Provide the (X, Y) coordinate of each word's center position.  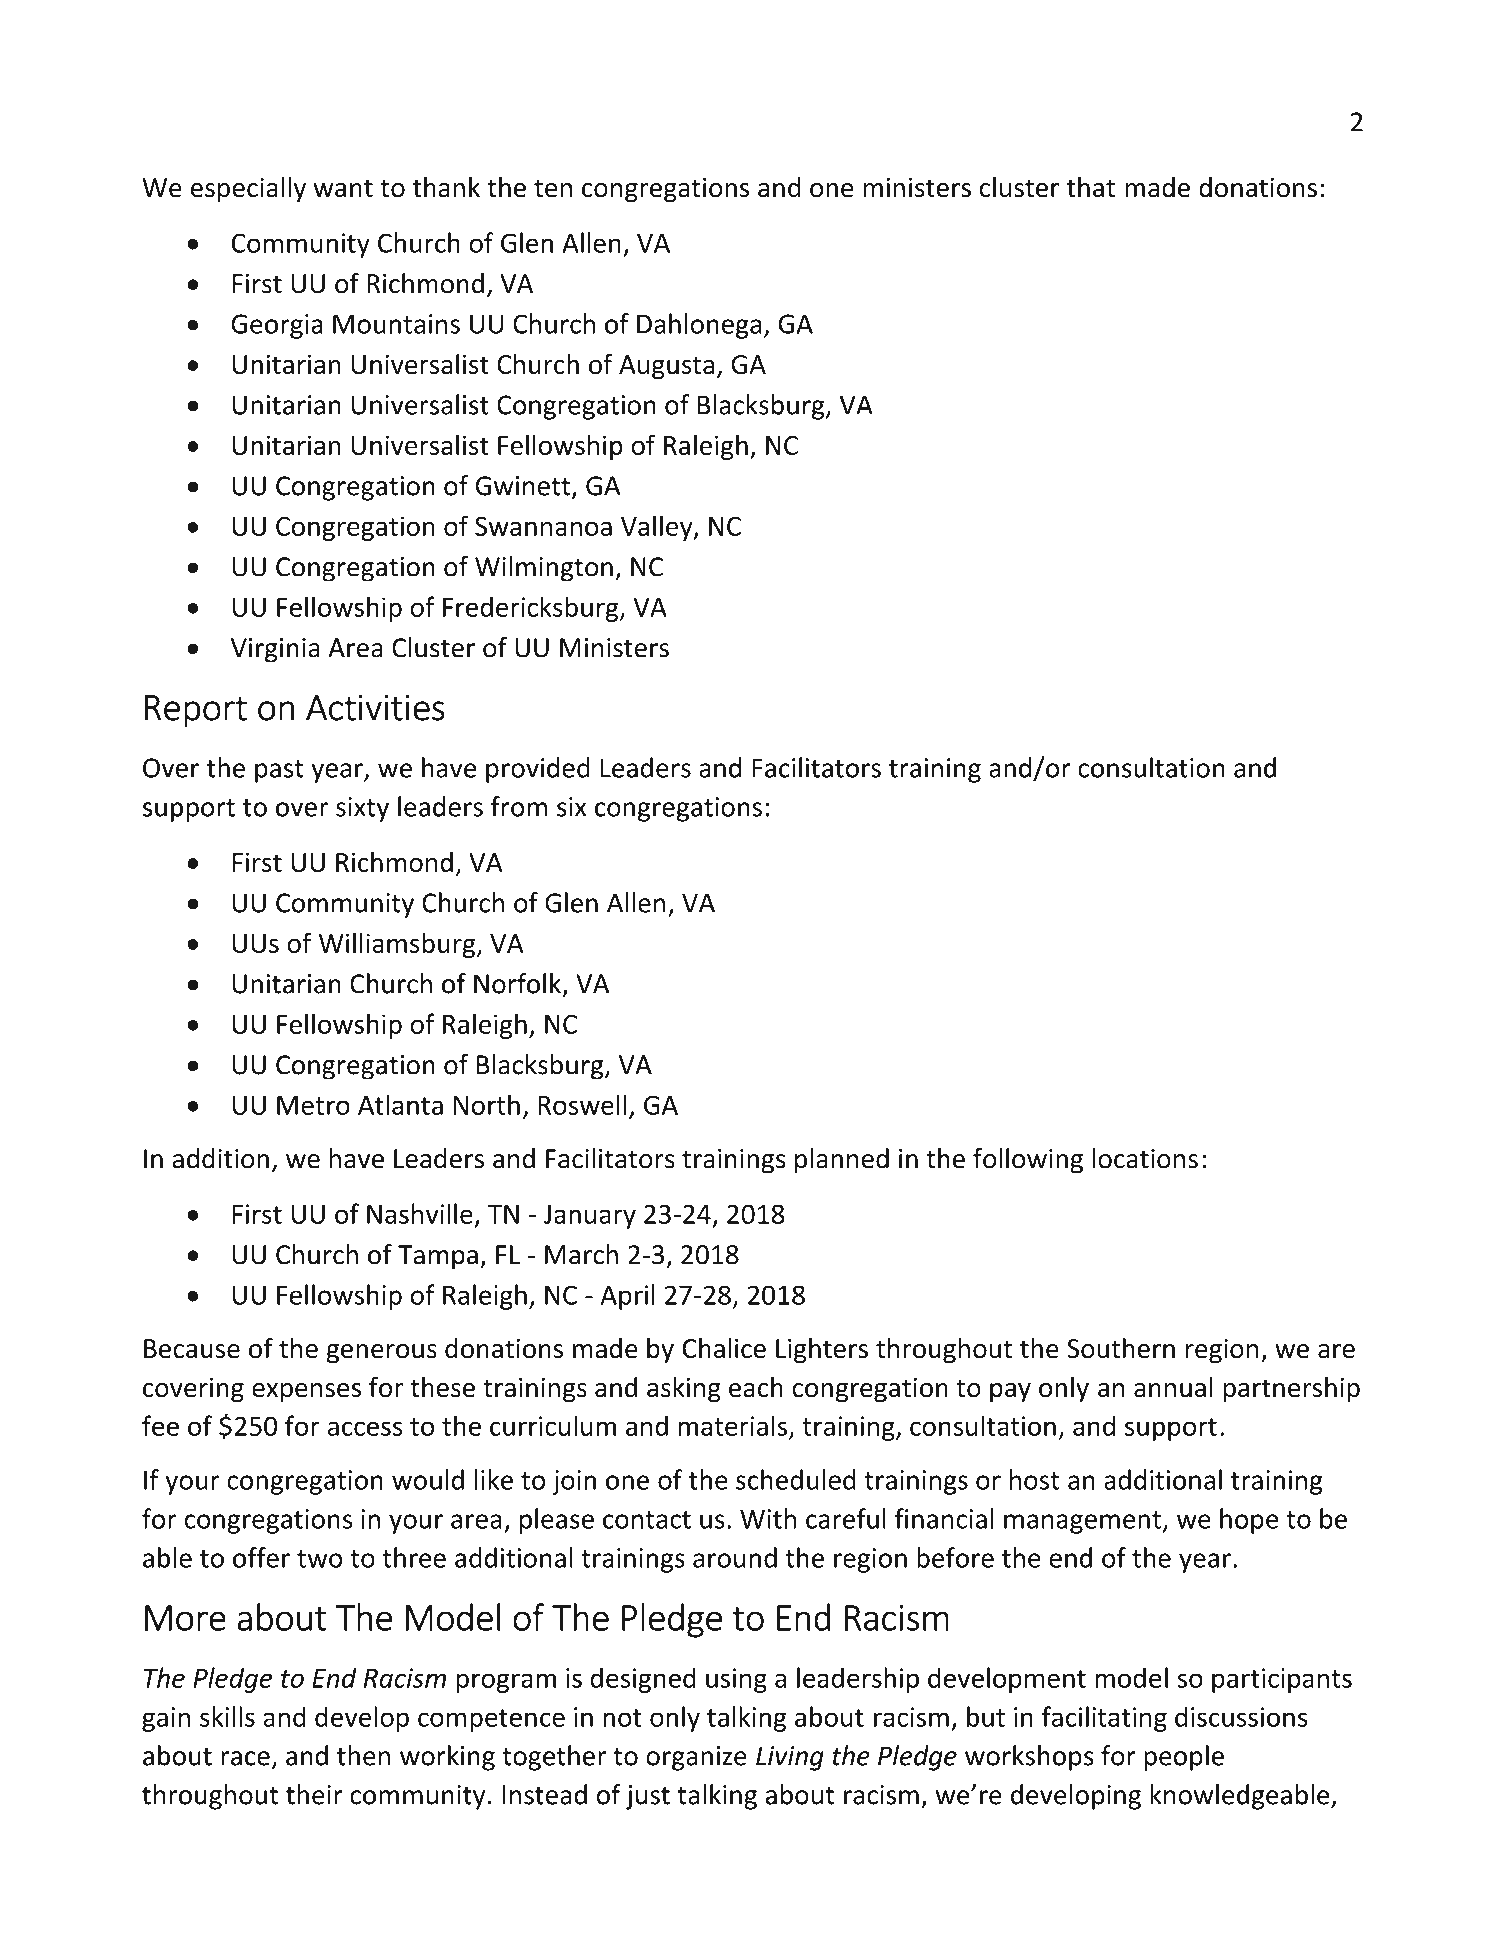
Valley (658, 528)
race (245, 1758)
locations (1145, 1158)
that (1091, 187)
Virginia (275, 650)
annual (1173, 1387)
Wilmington (544, 569)
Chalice (724, 1348)
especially (248, 190)
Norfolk (517, 983)
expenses (306, 1392)
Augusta (666, 367)
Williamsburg (398, 945)
